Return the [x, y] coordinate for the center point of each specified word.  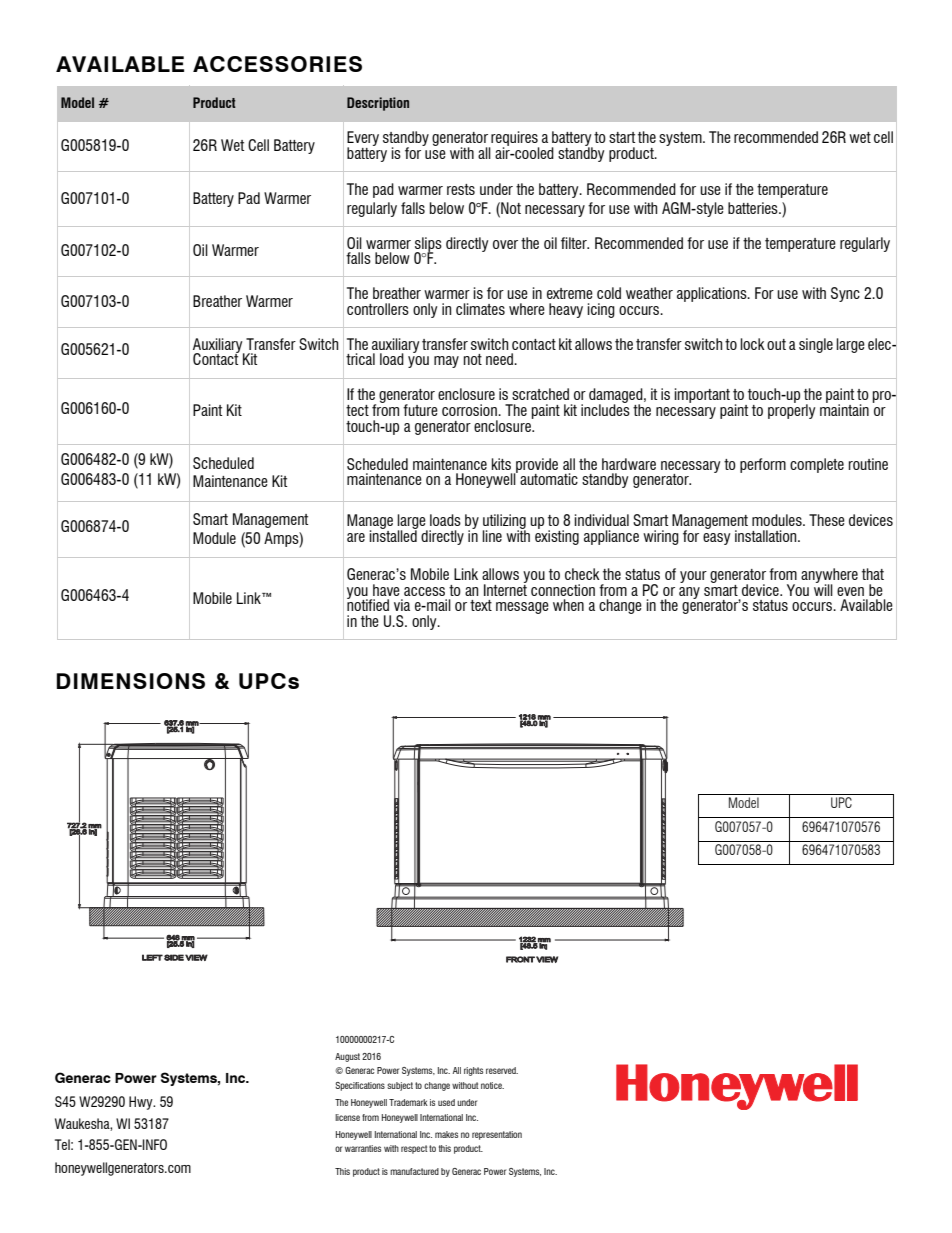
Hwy [142, 1103]
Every [363, 140]
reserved [502, 1070]
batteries [754, 208]
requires [514, 140]
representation [497, 1135]
